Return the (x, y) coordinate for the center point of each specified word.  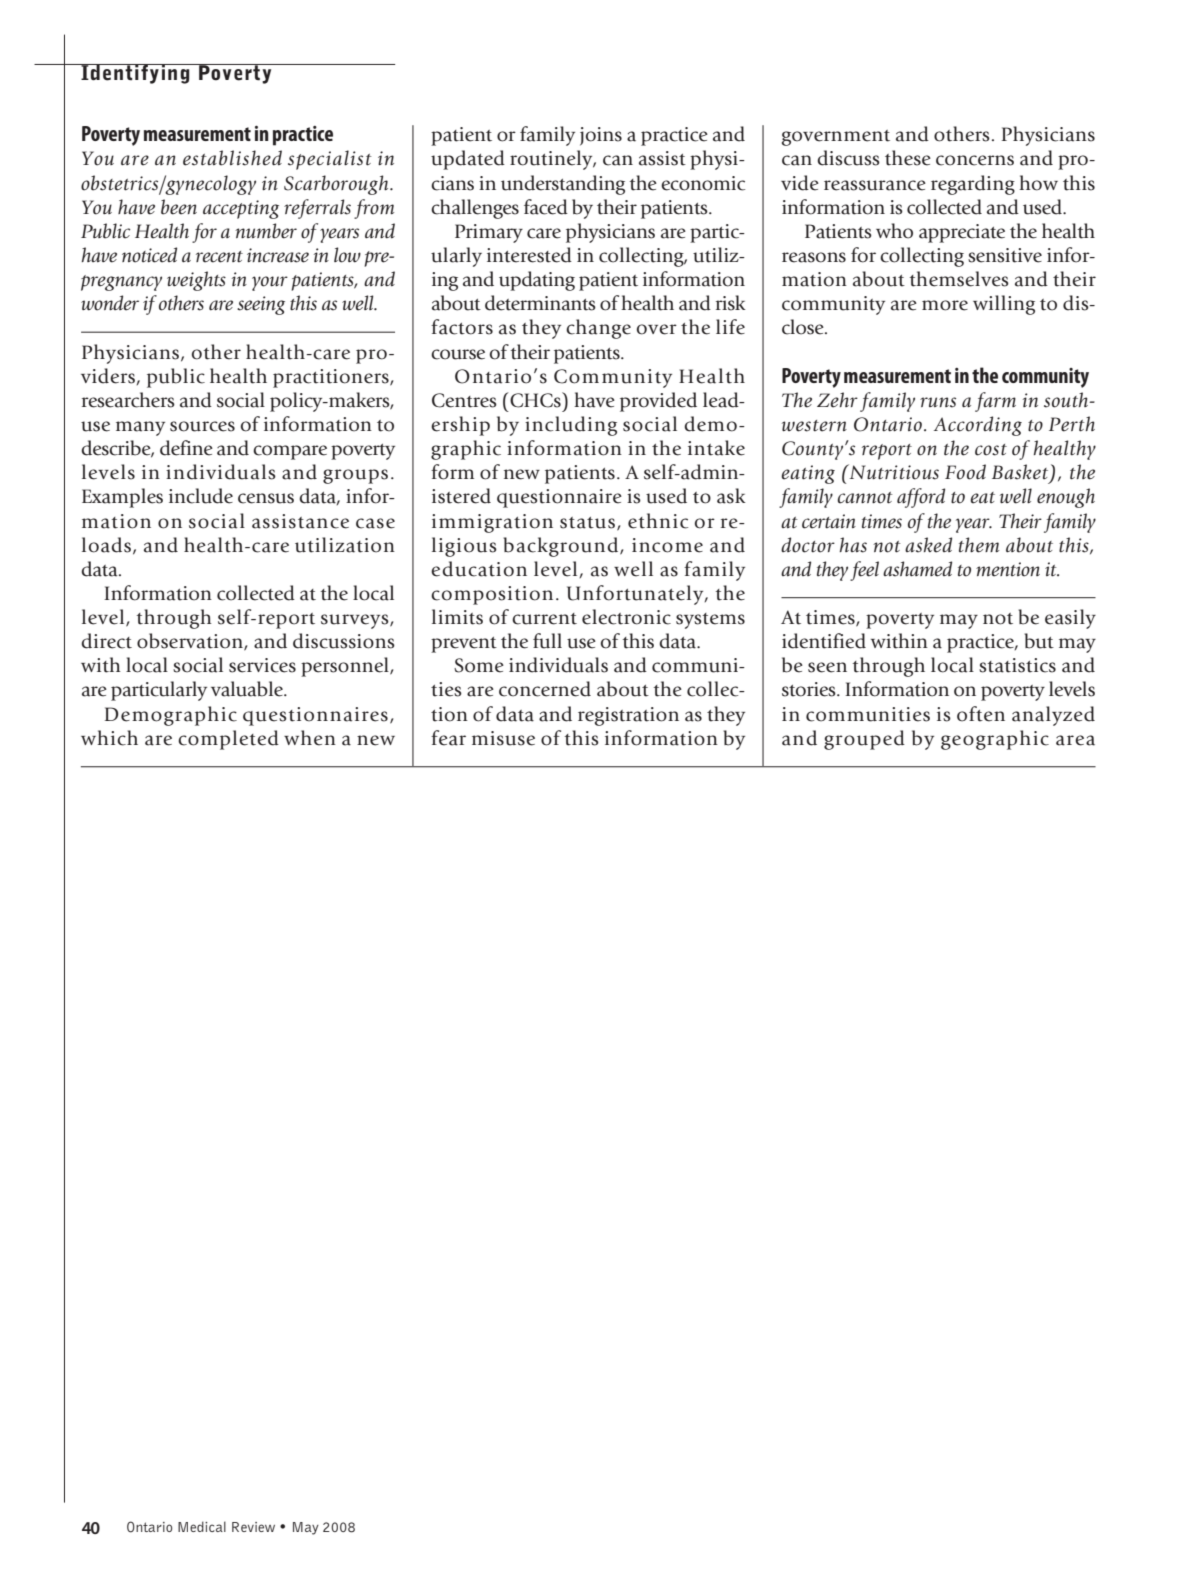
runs (938, 402)
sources (202, 426)
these (908, 158)
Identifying (135, 74)
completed (228, 740)
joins (601, 136)
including (571, 426)
